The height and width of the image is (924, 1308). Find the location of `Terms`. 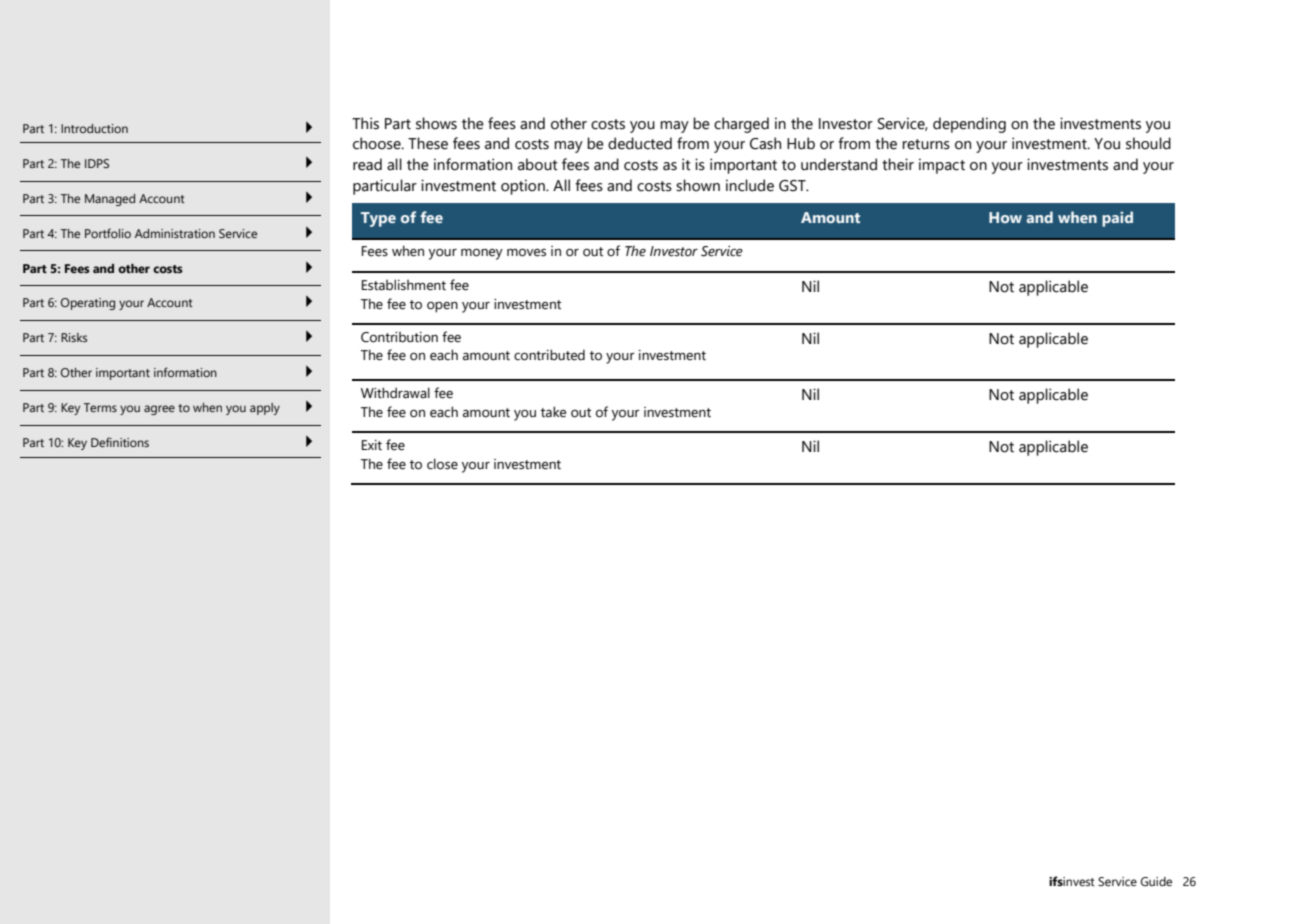

Terms is located at coordinates (100, 407).
